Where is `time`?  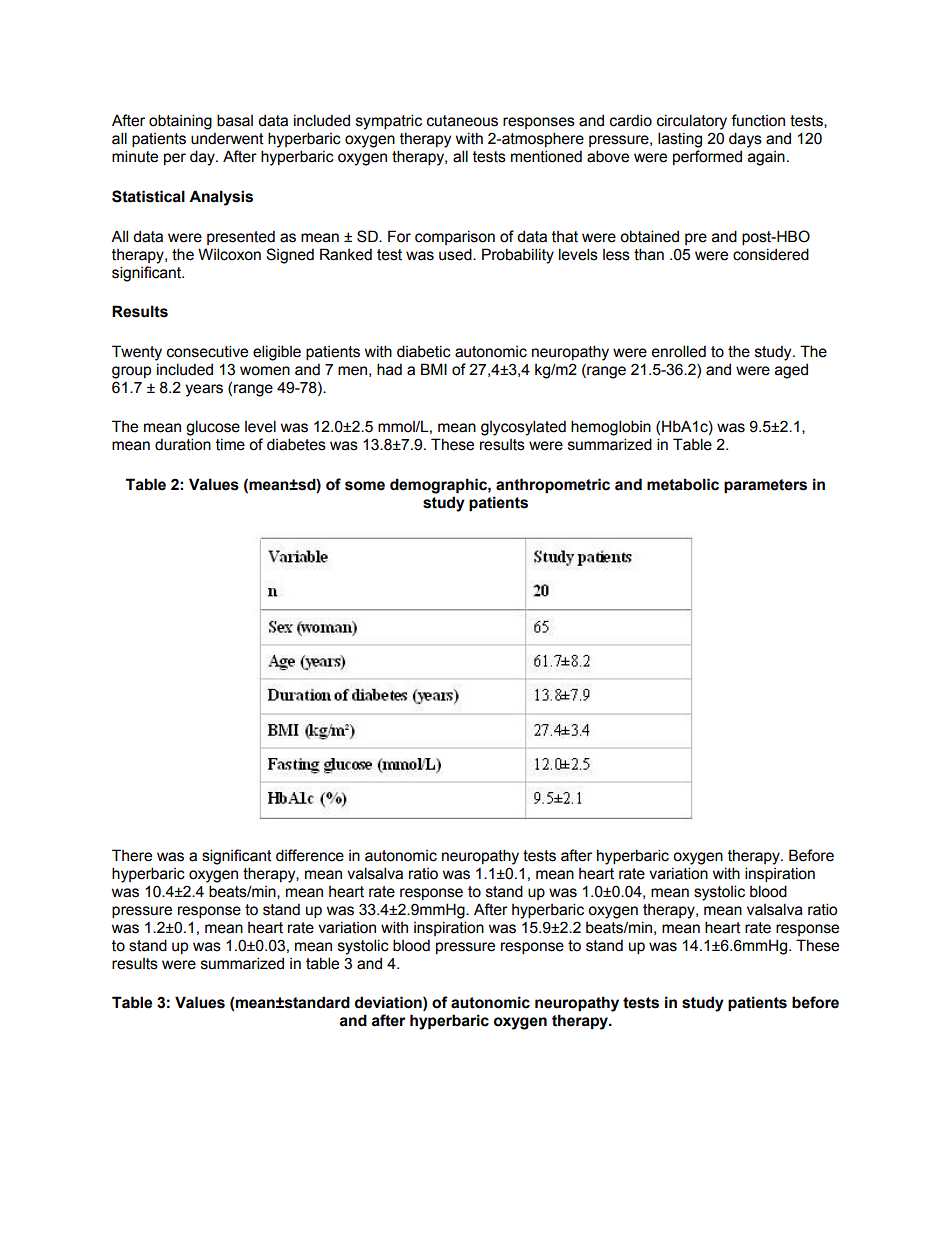 time is located at coordinates (230, 444).
